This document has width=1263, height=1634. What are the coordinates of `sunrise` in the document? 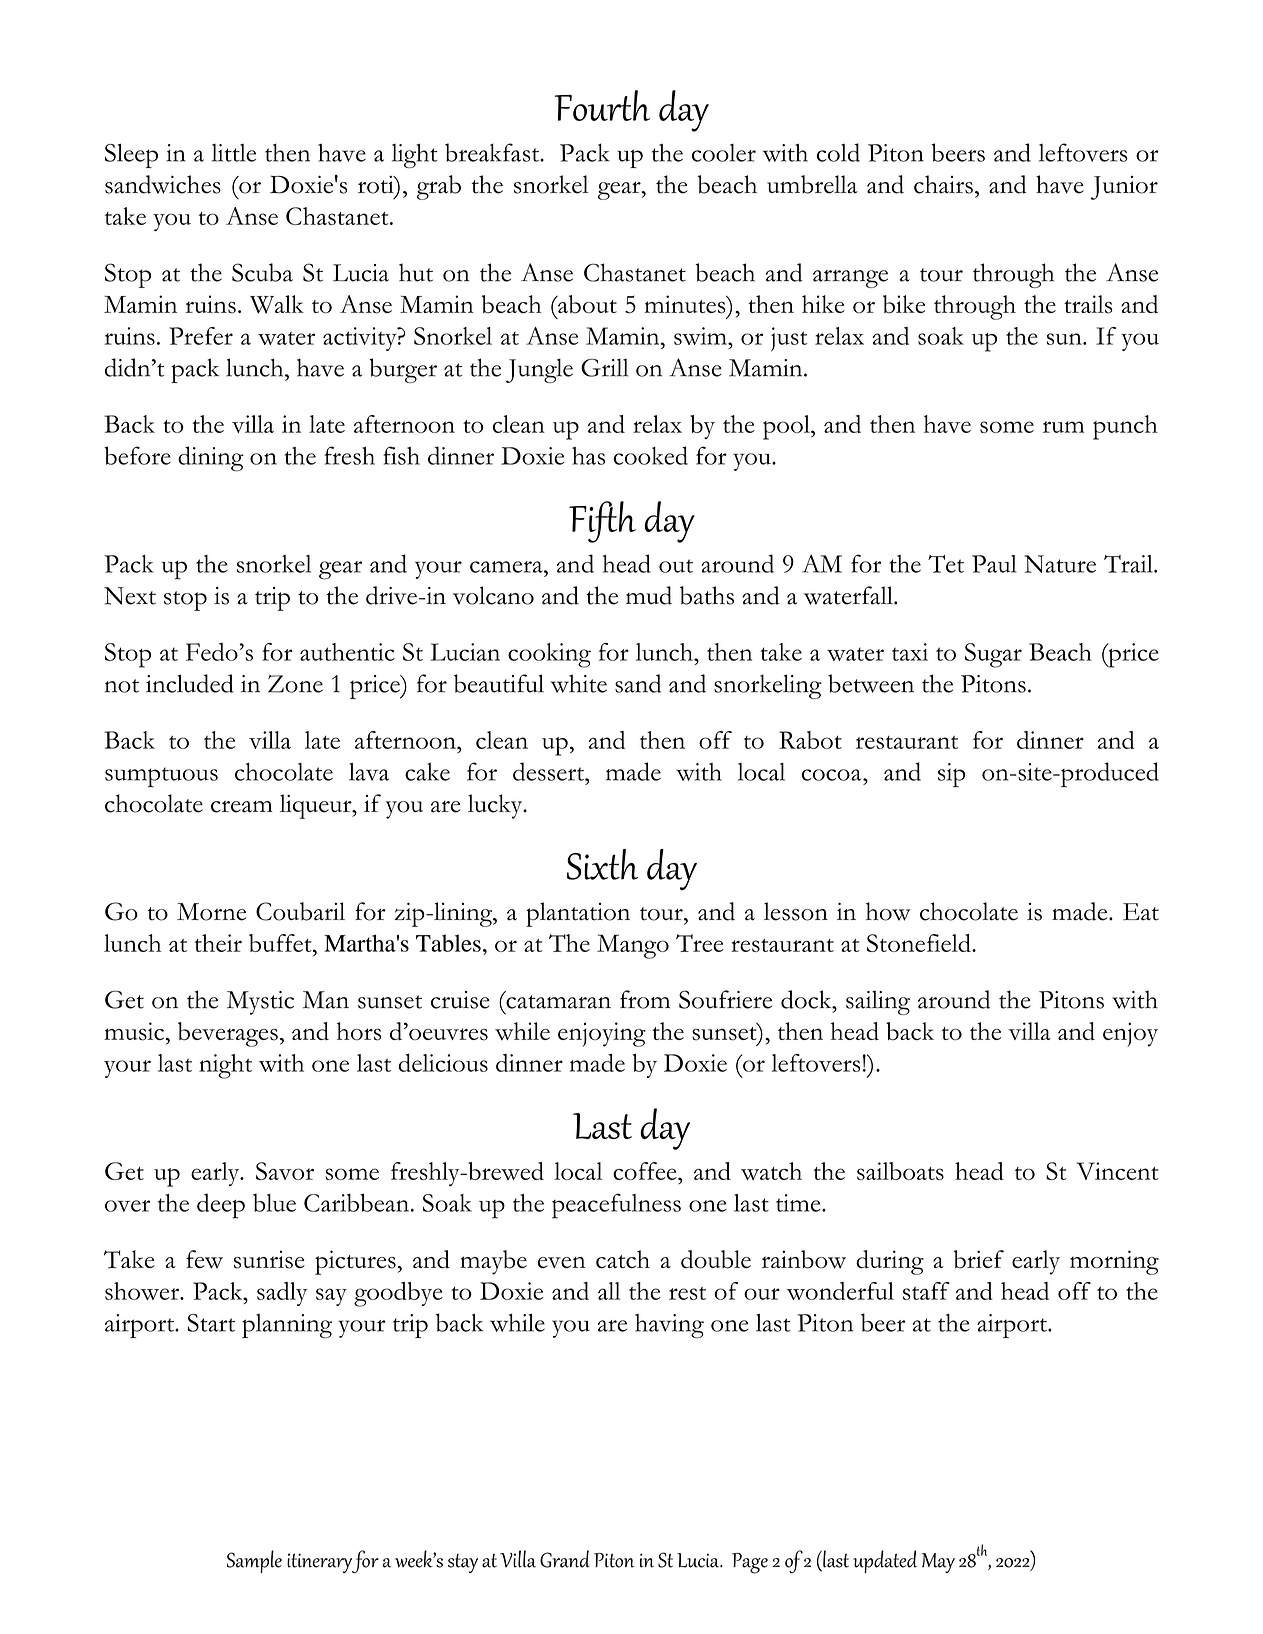 It's located at (269, 1259).
